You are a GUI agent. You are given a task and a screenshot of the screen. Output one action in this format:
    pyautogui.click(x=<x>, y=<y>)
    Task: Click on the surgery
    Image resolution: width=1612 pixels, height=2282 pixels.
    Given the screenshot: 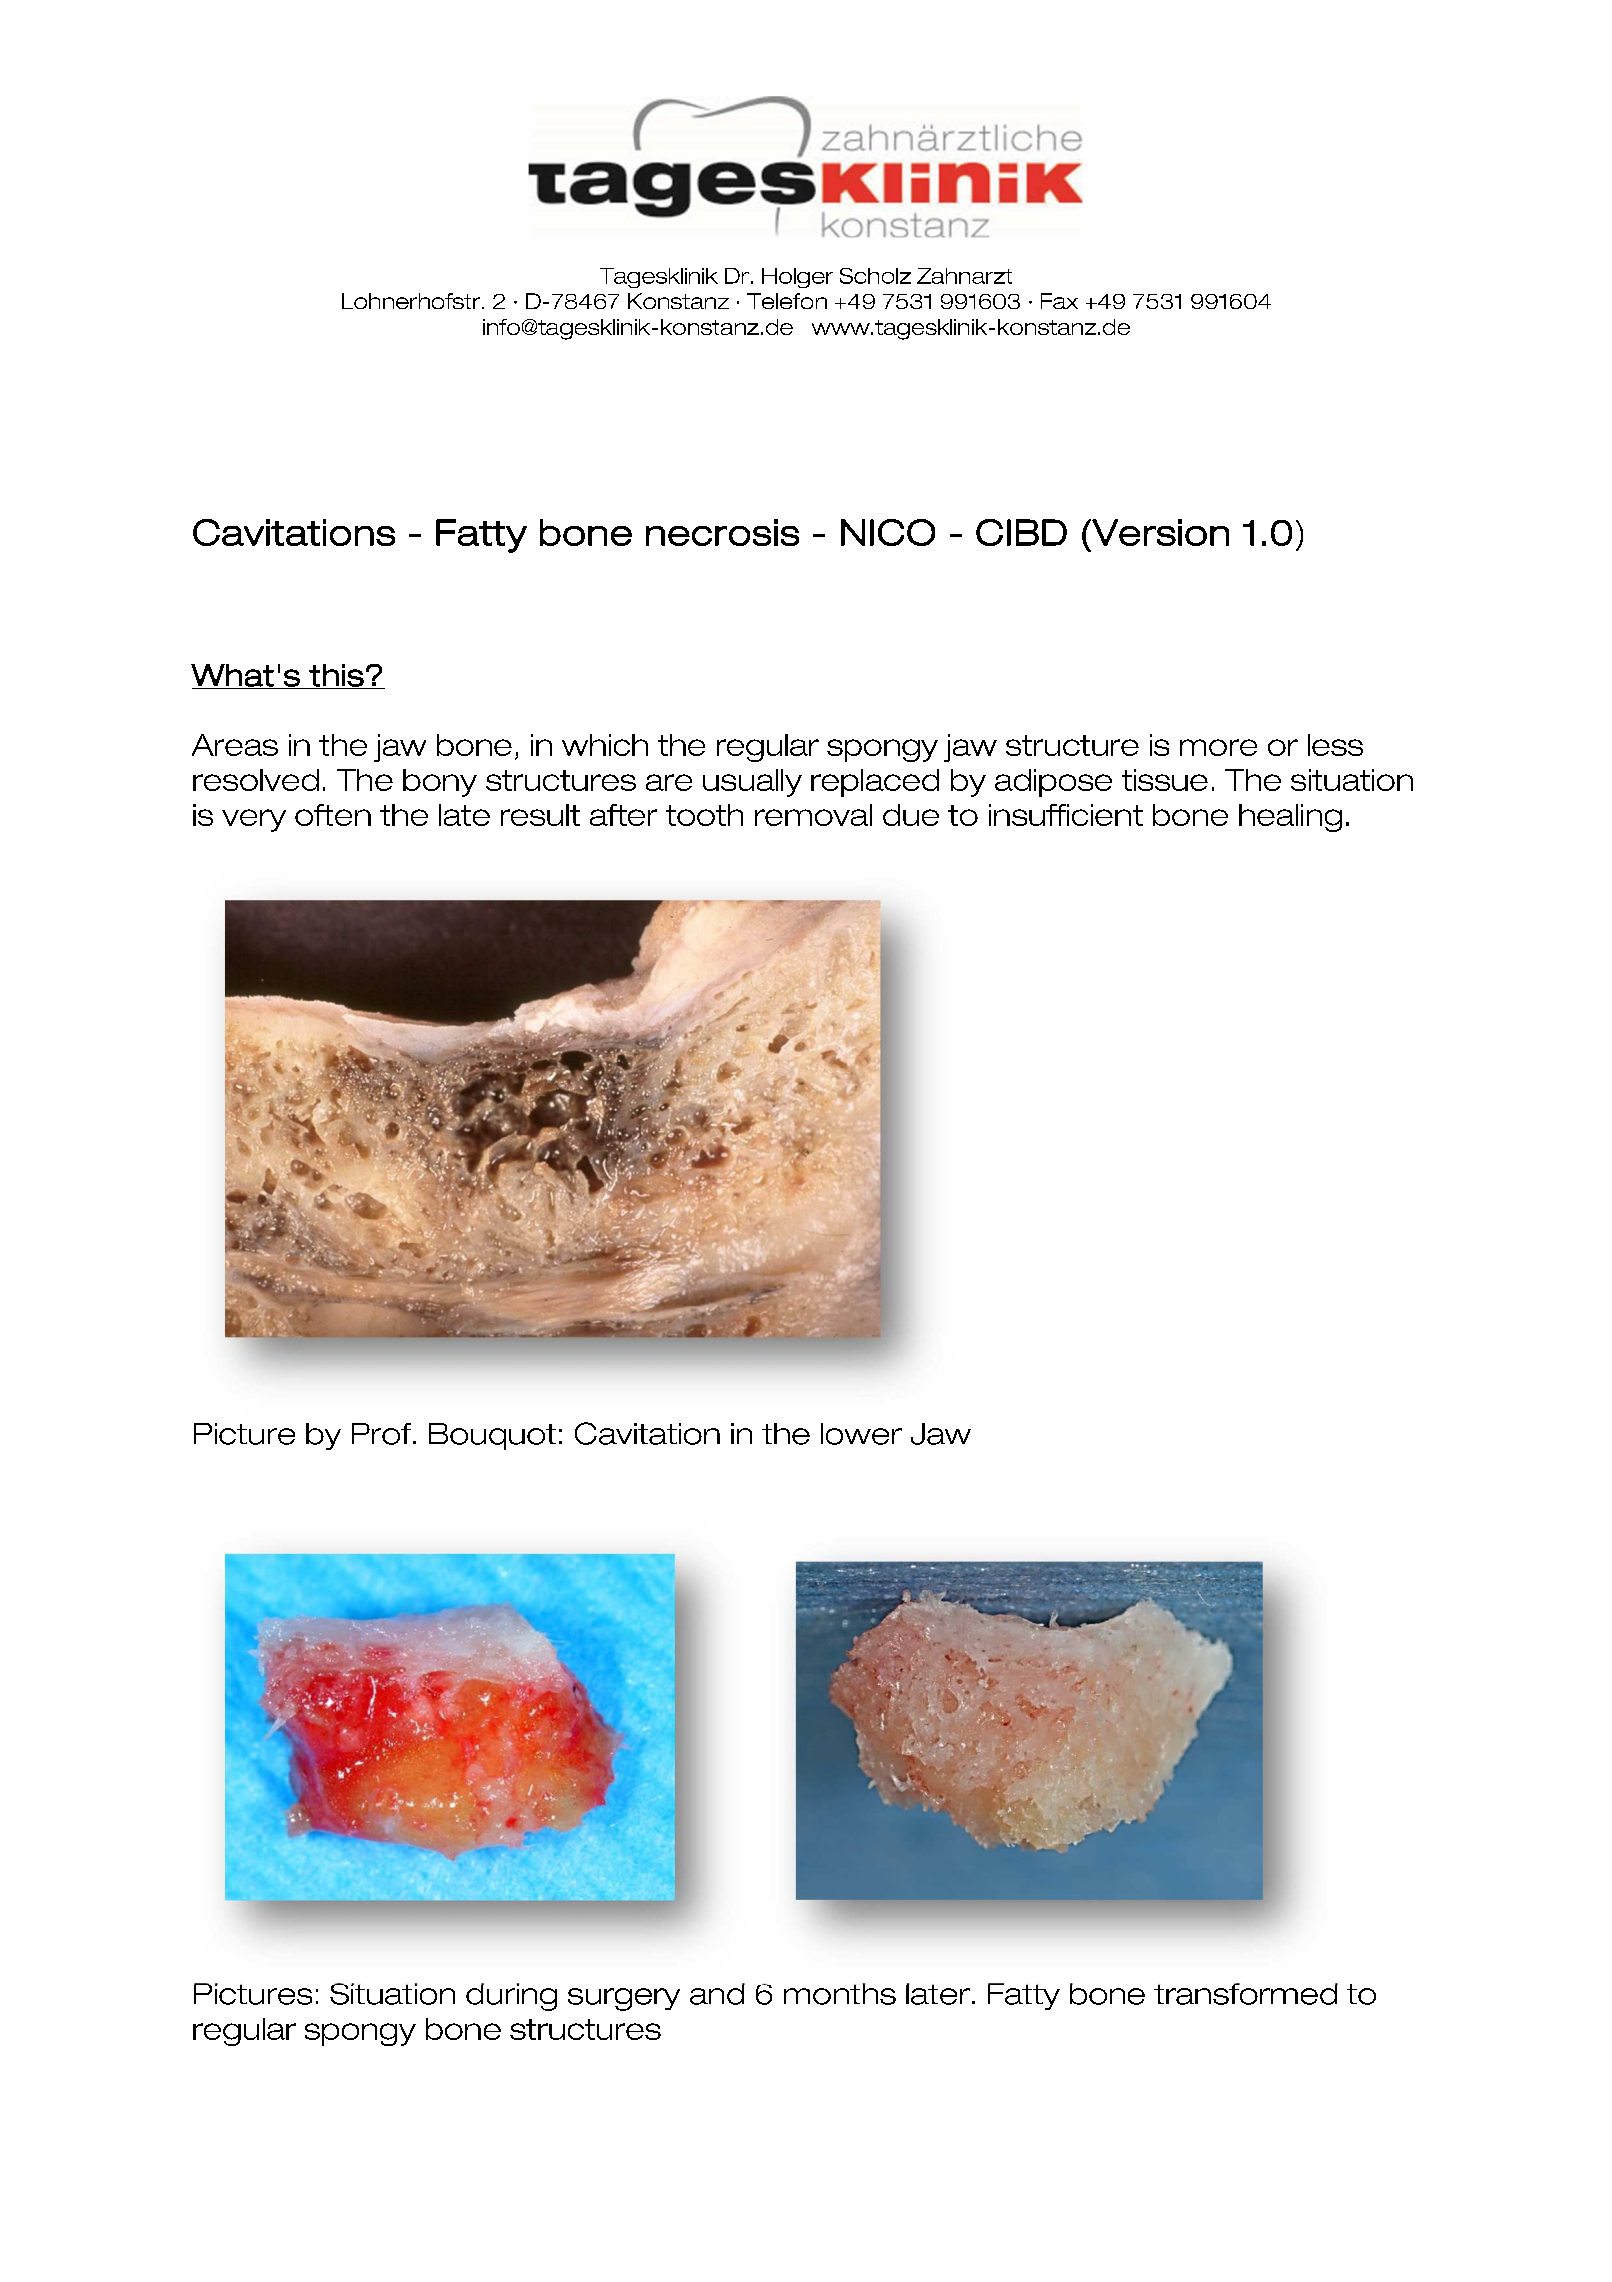 What is the action you would take?
    pyautogui.click(x=624, y=1999)
